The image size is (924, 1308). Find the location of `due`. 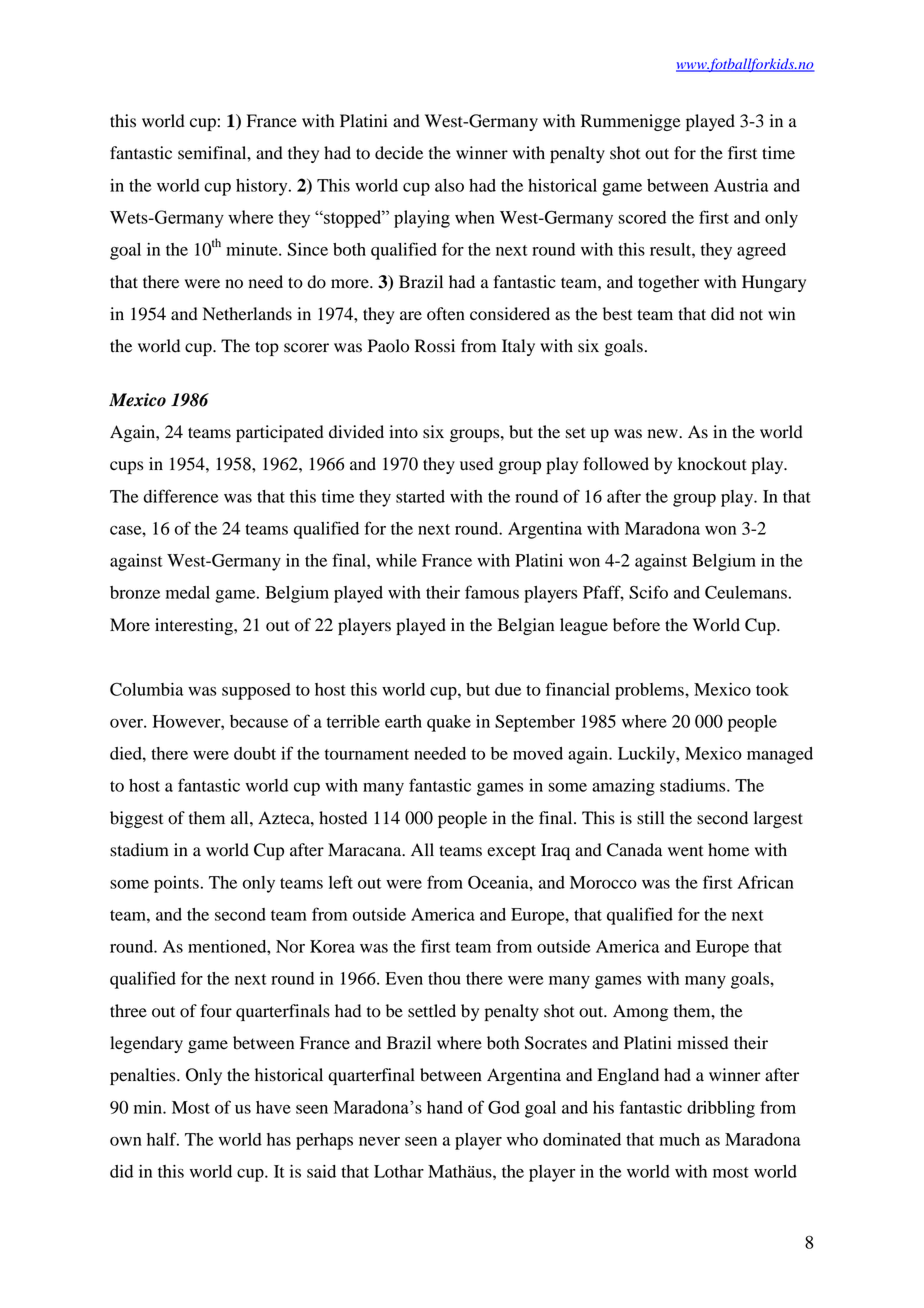

due is located at coordinates (508, 689).
